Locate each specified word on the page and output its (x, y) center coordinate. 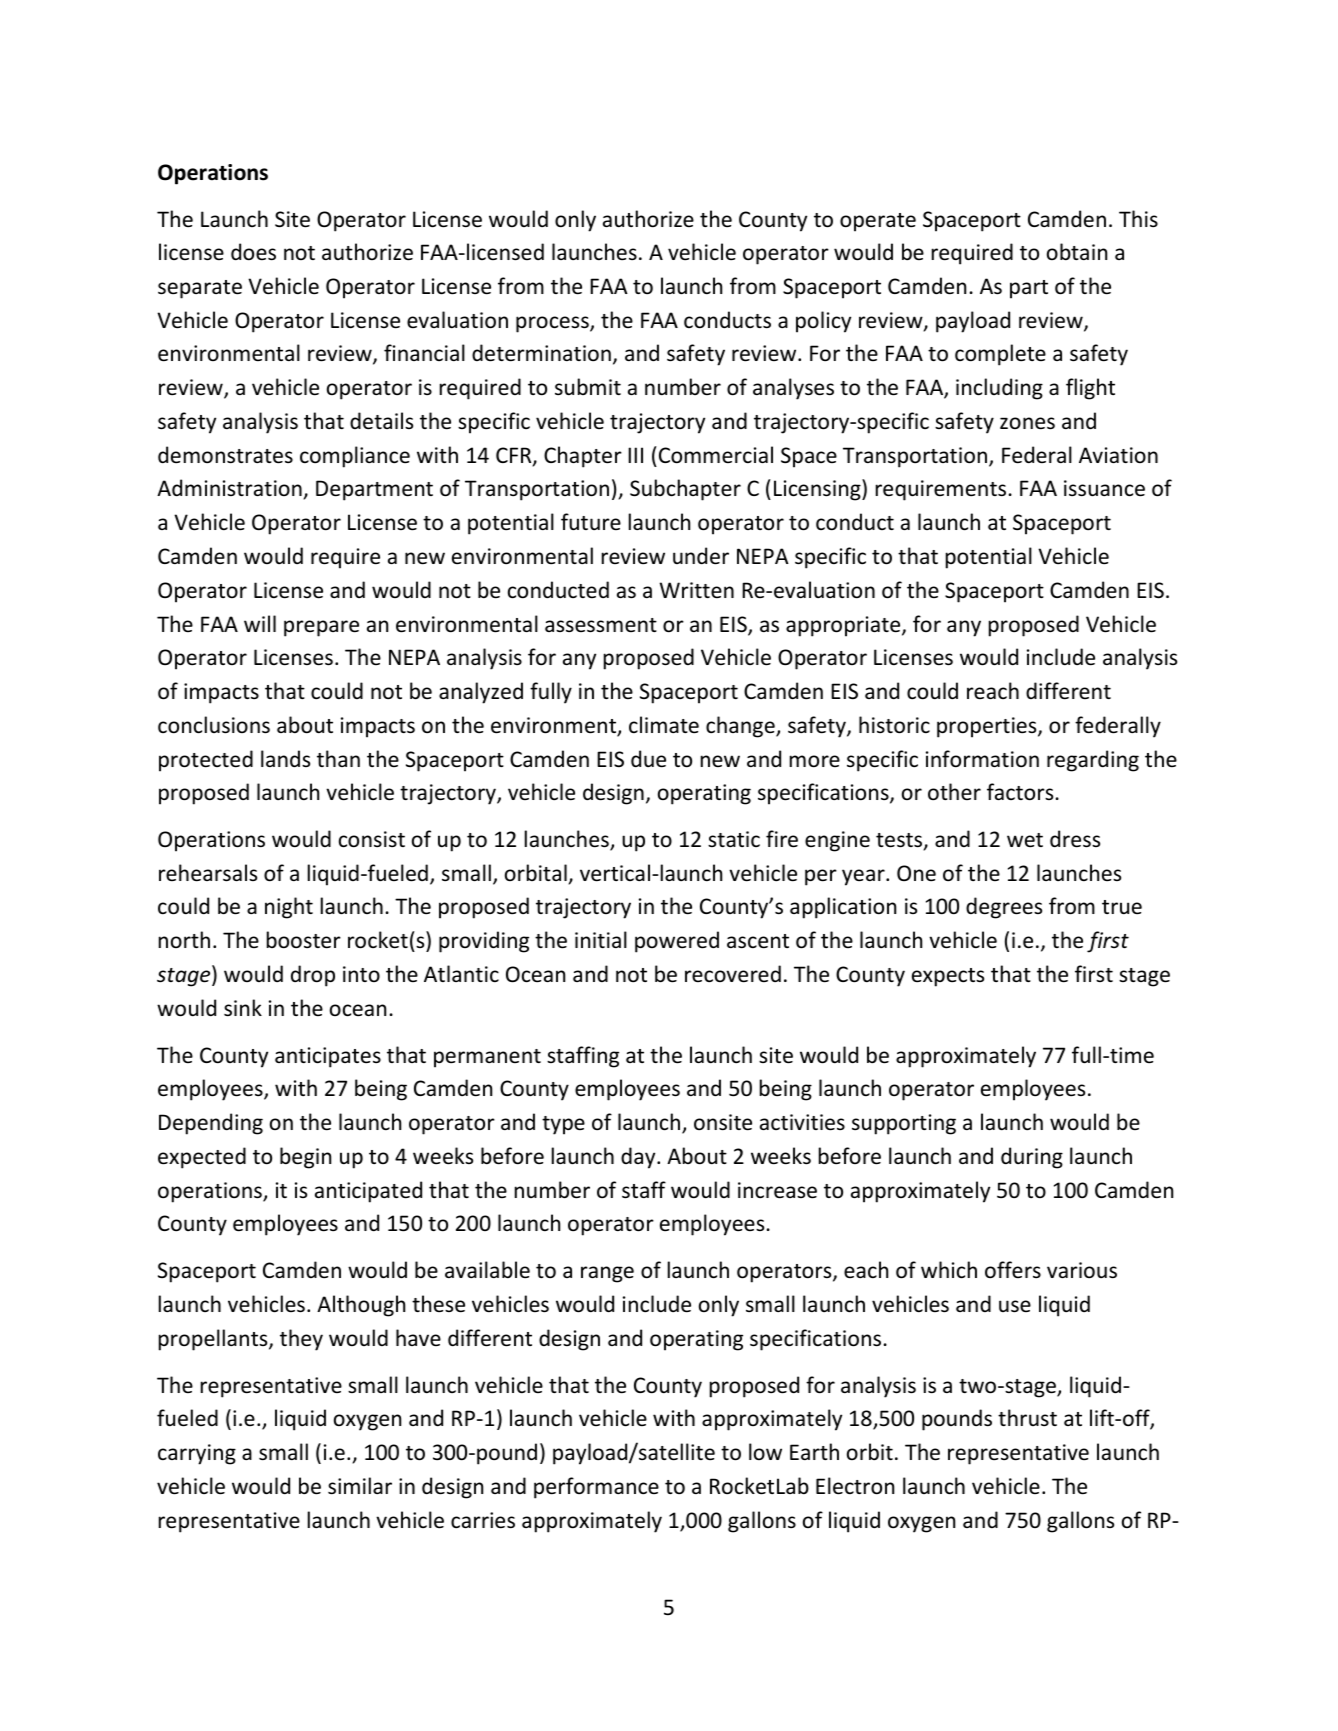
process (553, 324)
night (289, 908)
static (734, 839)
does (253, 252)
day (639, 1158)
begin (305, 1158)
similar (360, 1486)
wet (1025, 840)
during (1032, 1158)
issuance (1104, 488)
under (701, 556)
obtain (1077, 251)
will (260, 623)
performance (596, 1488)
